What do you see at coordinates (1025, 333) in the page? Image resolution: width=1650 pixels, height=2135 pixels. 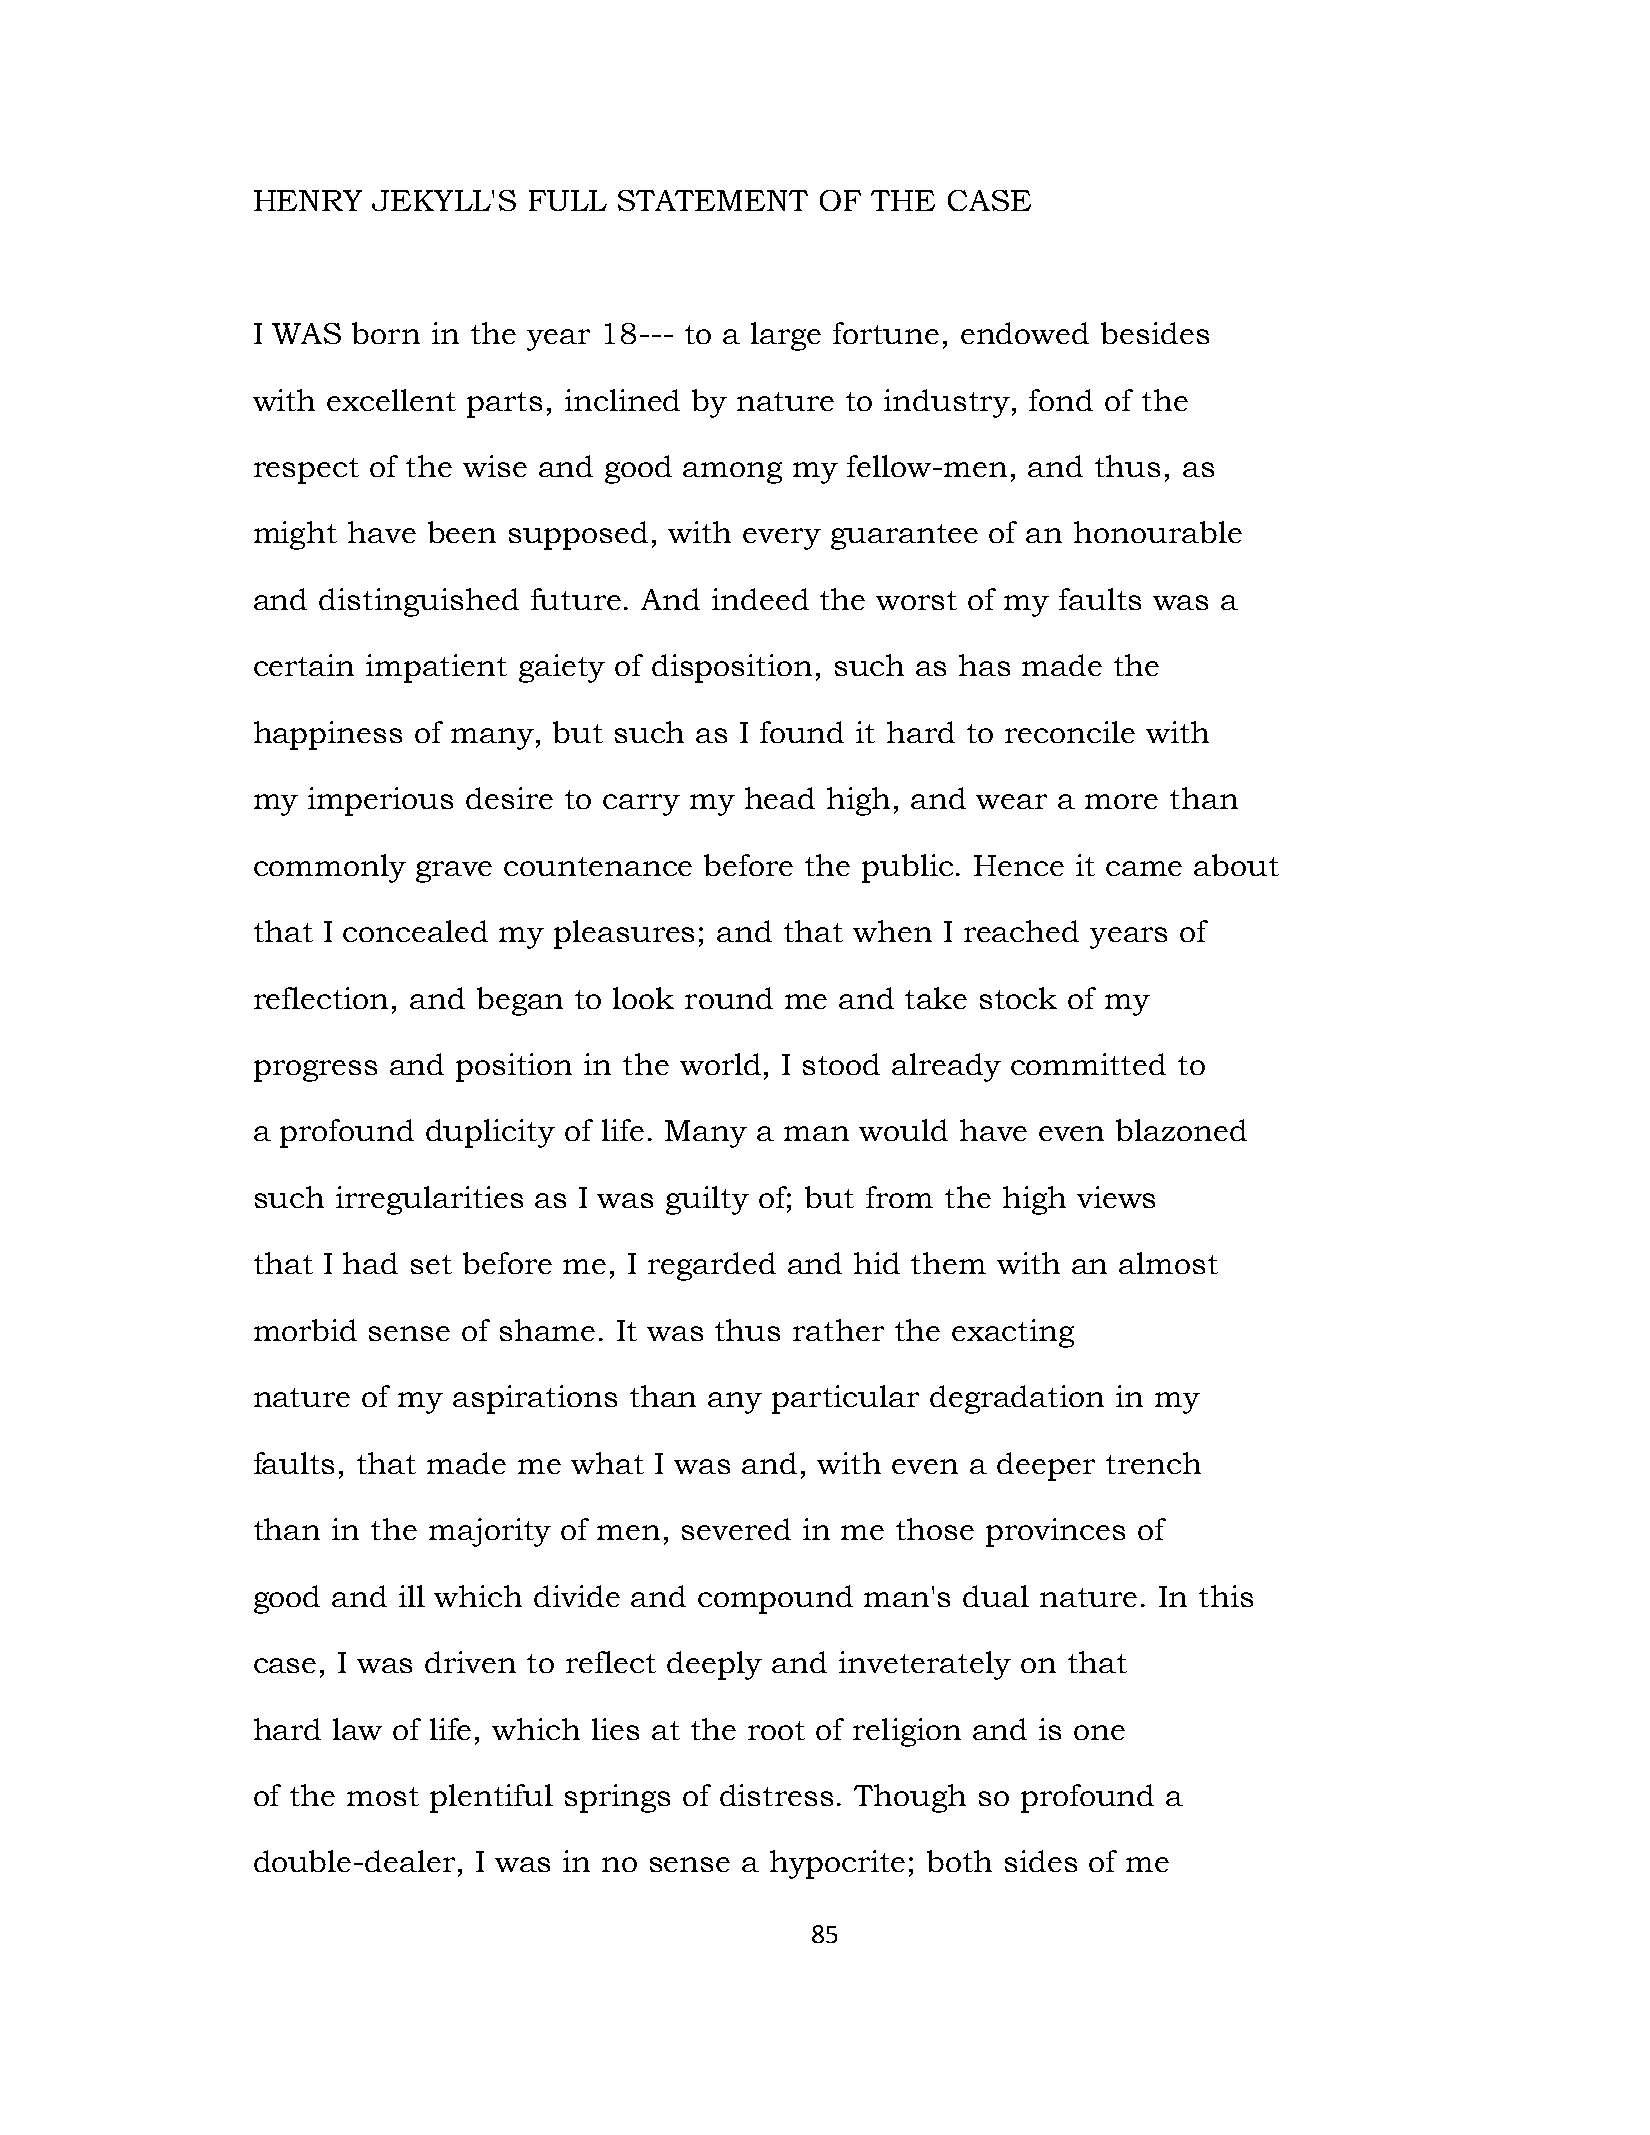 I see `endowed` at bounding box center [1025, 333].
